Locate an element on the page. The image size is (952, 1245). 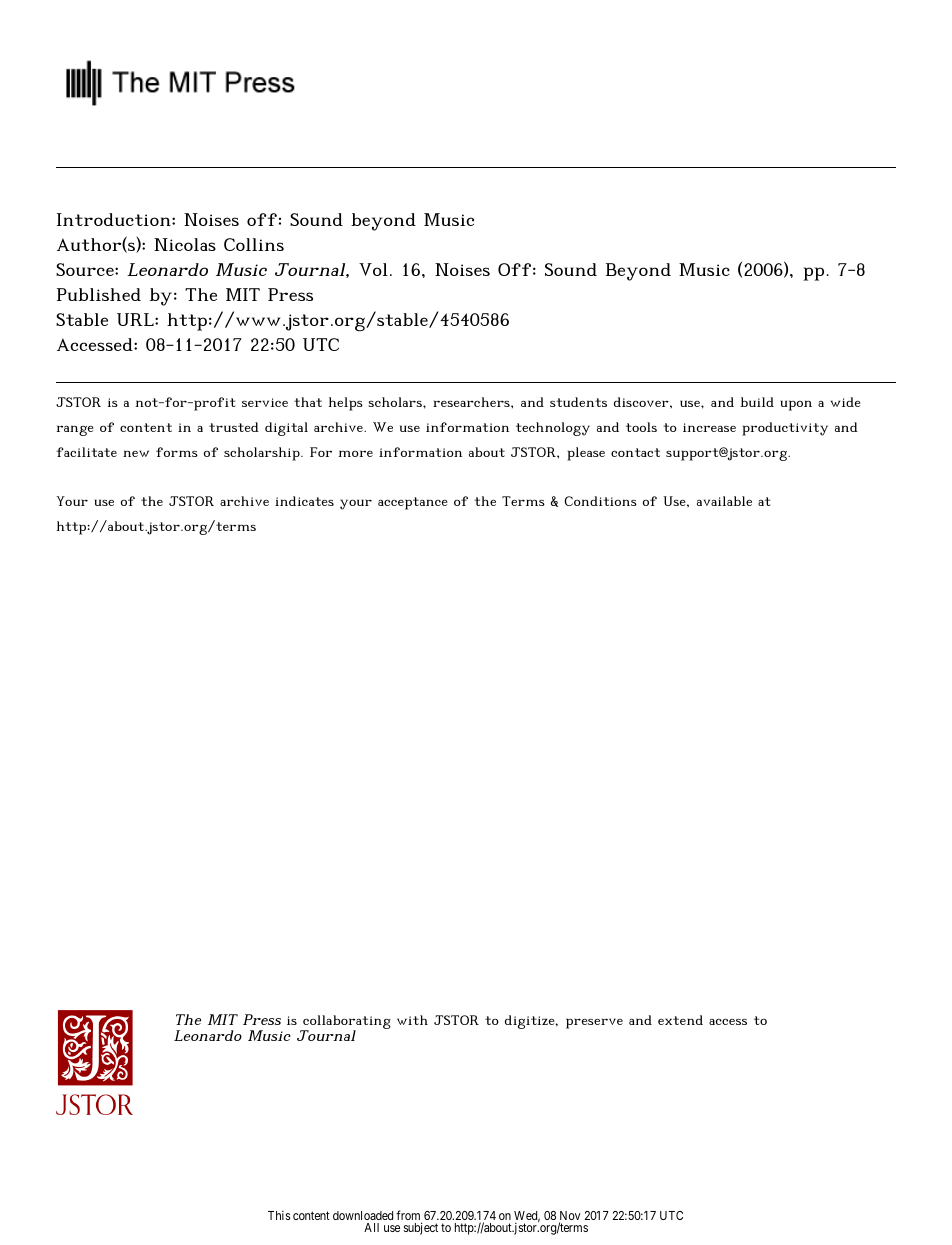
acceptance is located at coordinates (413, 503).
